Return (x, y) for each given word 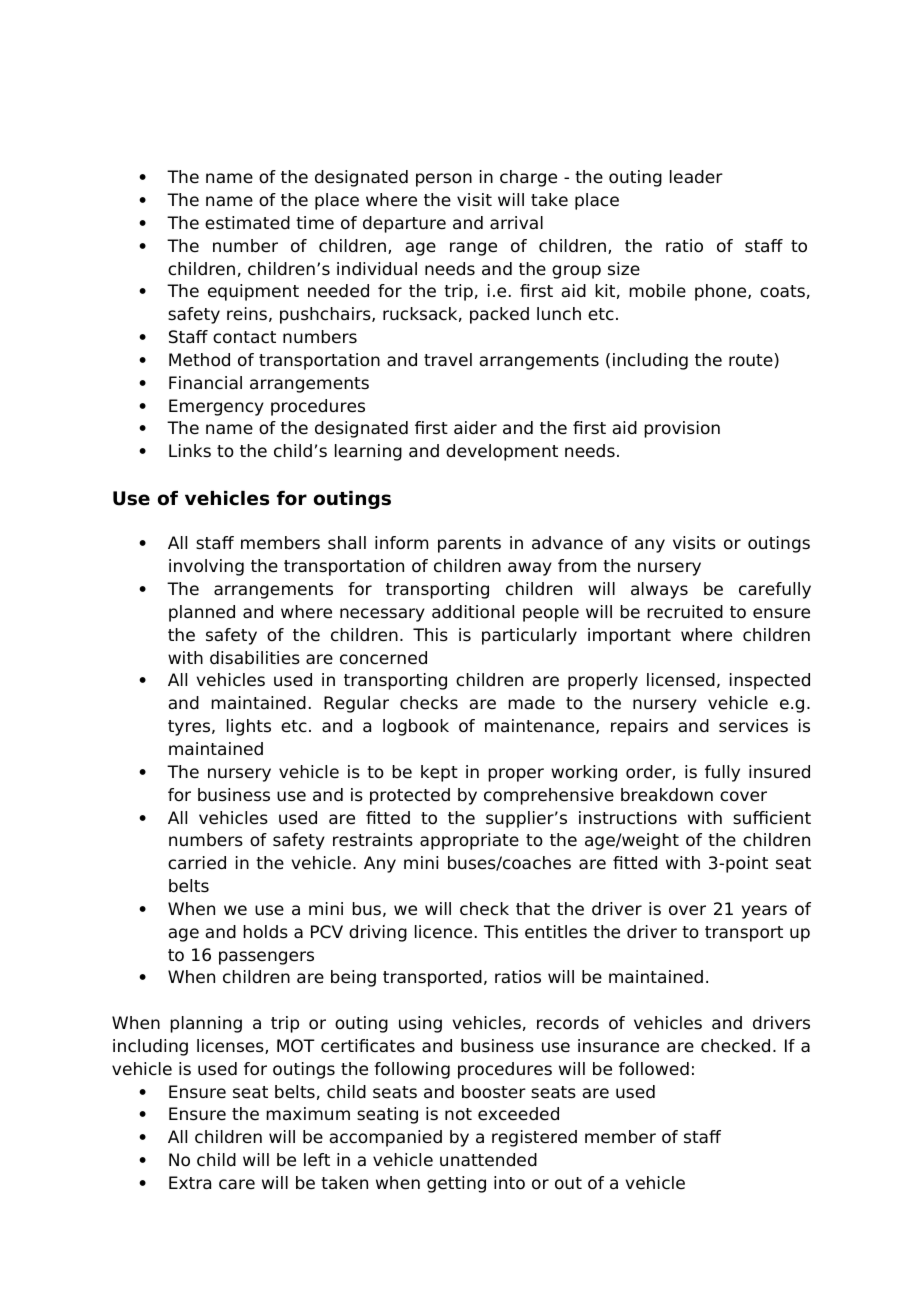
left (317, 1160)
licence (443, 932)
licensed (681, 680)
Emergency (216, 407)
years (764, 912)
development (502, 452)
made (531, 703)
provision (682, 429)
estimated (247, 223)
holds (265, 932)
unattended (488, 1160)
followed (654, 1069)
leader (696, 177)
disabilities (255, 658)
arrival (516, 223)
